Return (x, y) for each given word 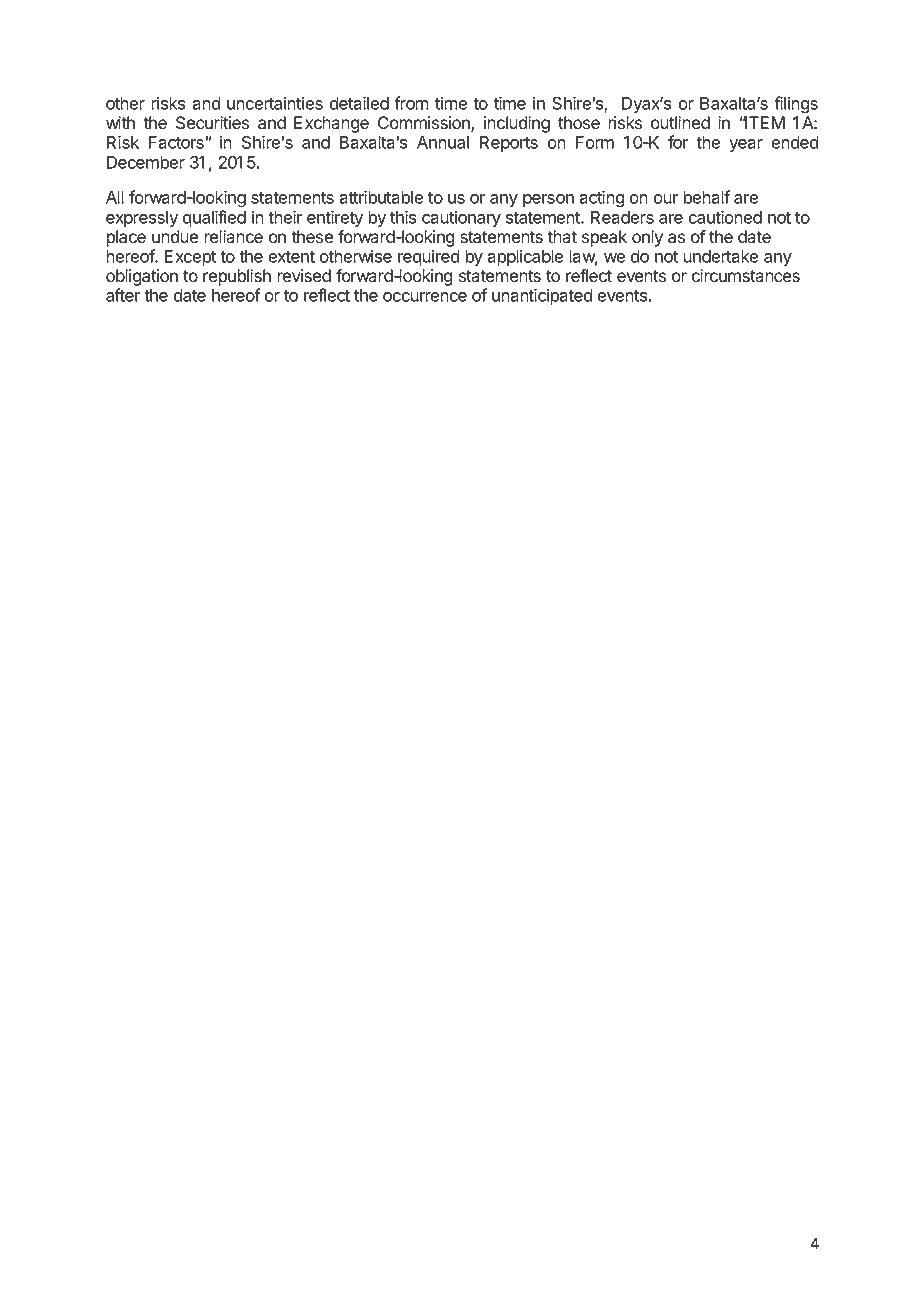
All (115, 197)
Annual (443, 142)
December (146, 162)
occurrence (425, 297)
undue (175, 237)
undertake (720, 256)
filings (796, 105)
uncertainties (275, 103)
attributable (381, 197)
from (411, 103)
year (746, 145)
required (429, 257)
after (123, 295)
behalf (706, 197)
